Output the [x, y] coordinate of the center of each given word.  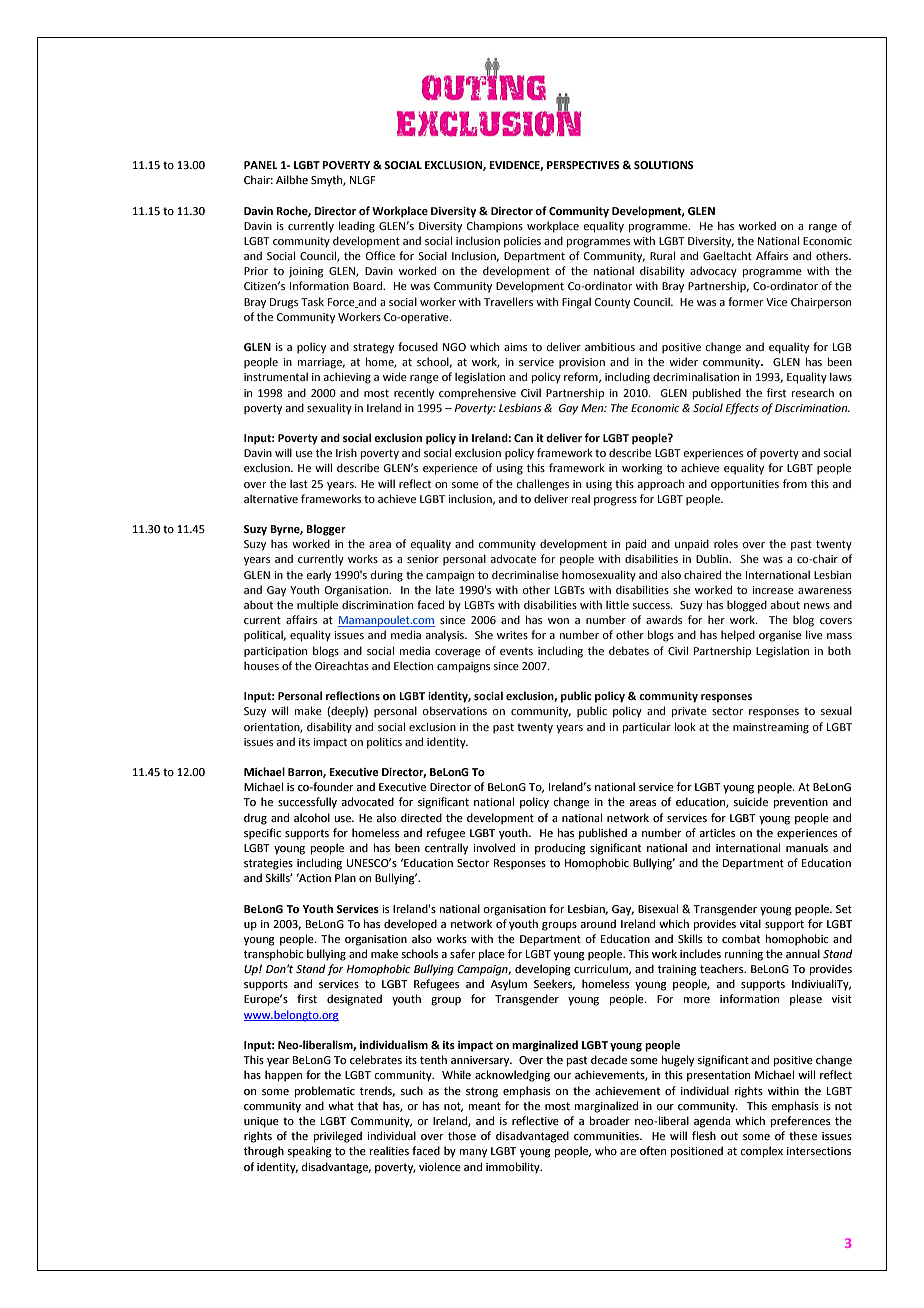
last [299, 483]
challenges [543, 485]
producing [560, 849]
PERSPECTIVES [583, 165]
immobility [514, 1168]
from [795, 483]
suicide [750, 801]
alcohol [312, 817]
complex [761, 1152]
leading [357, 227]
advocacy [713, 272]
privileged [338, 1137]
